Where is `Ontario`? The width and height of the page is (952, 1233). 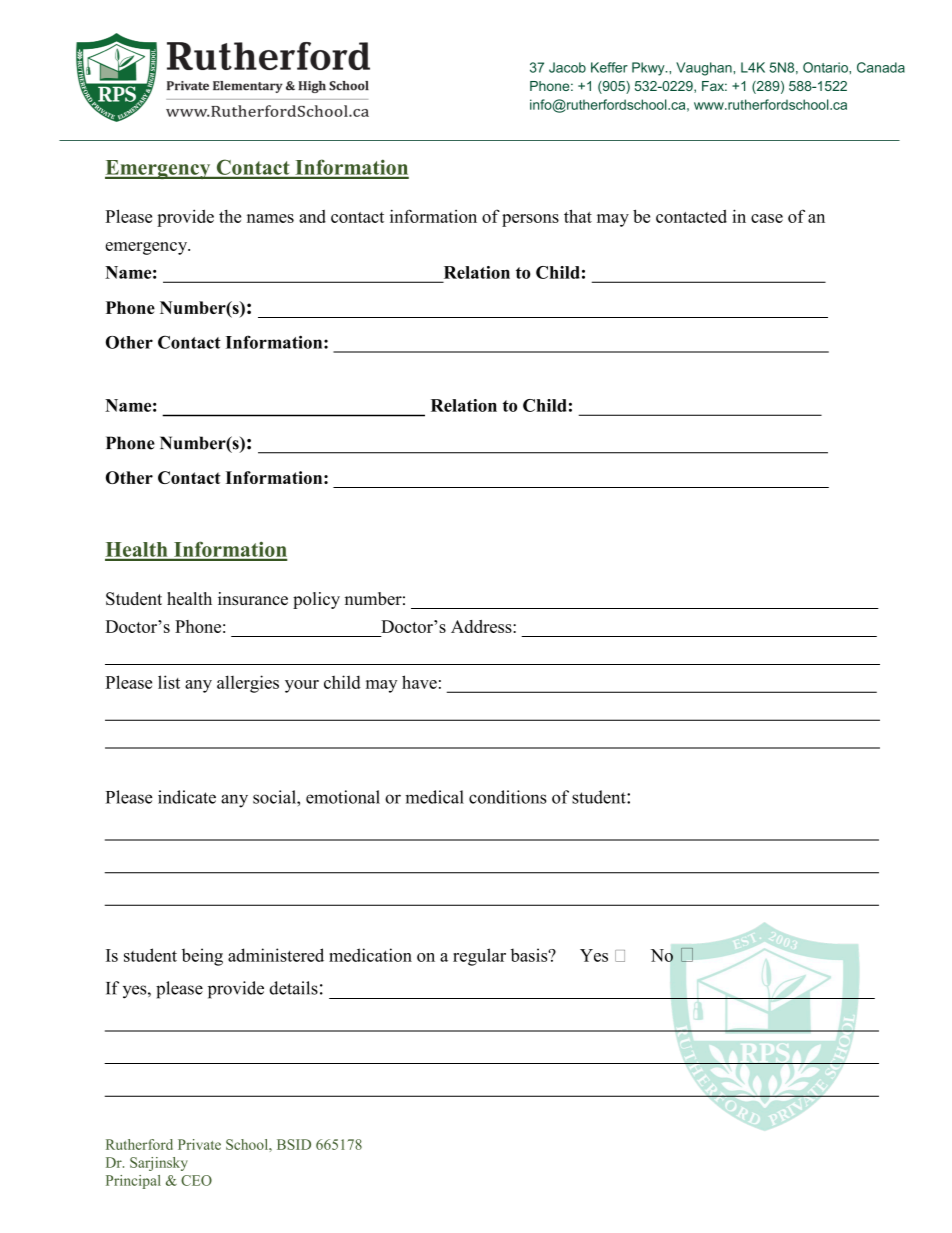
Ontario is located at coordinates (826, 67).
